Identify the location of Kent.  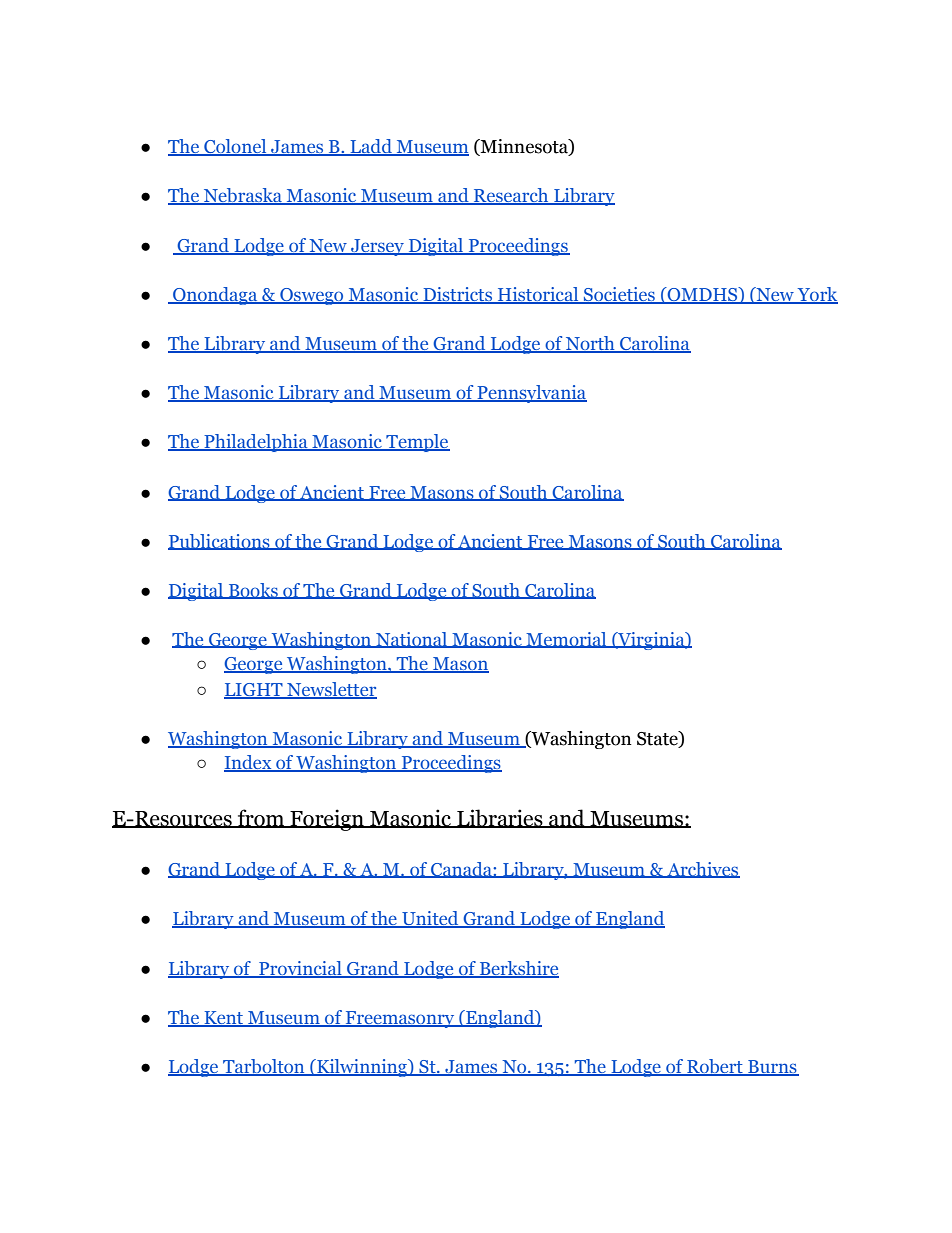
(224, 1019).
